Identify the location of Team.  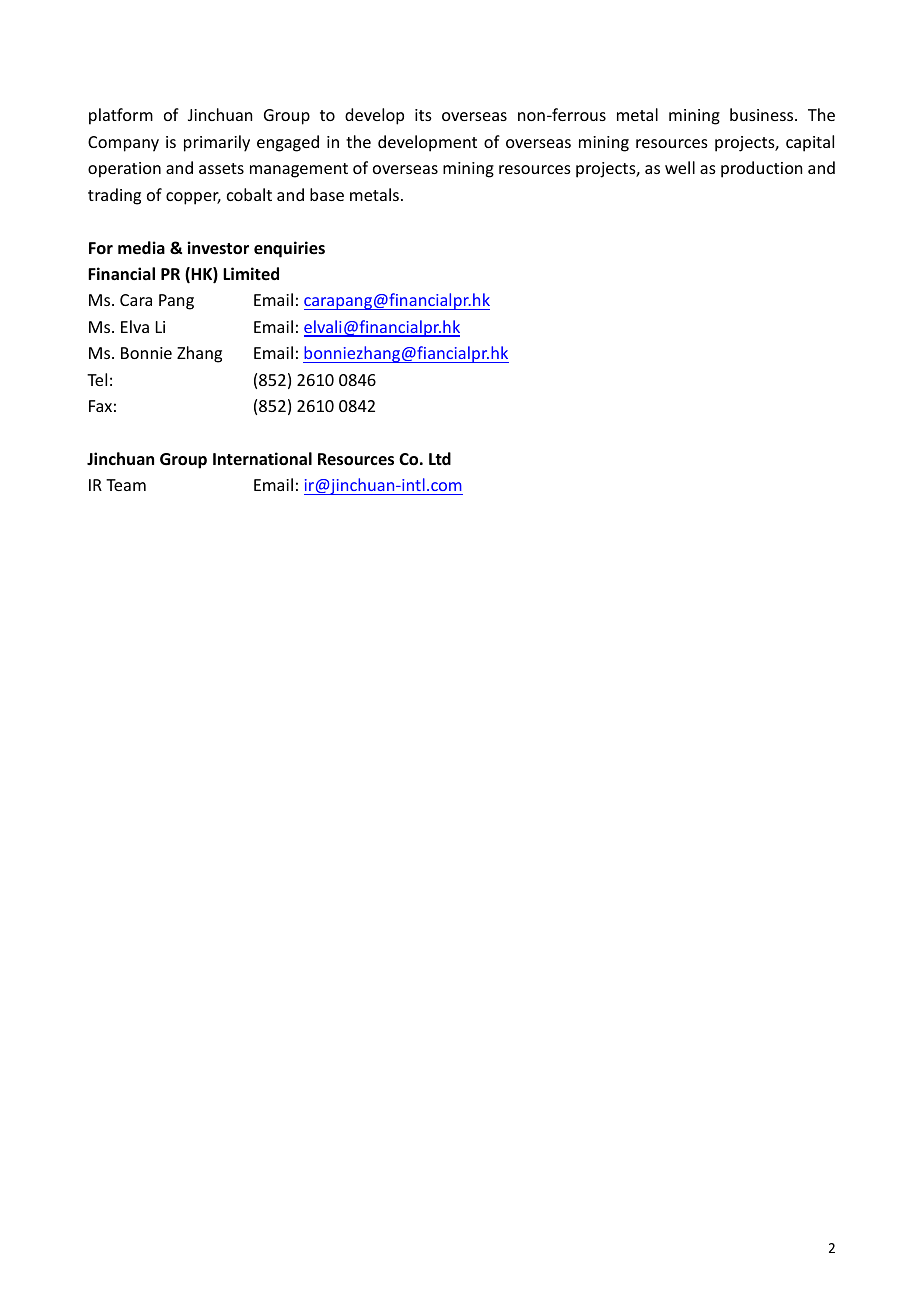
(126, 485).
